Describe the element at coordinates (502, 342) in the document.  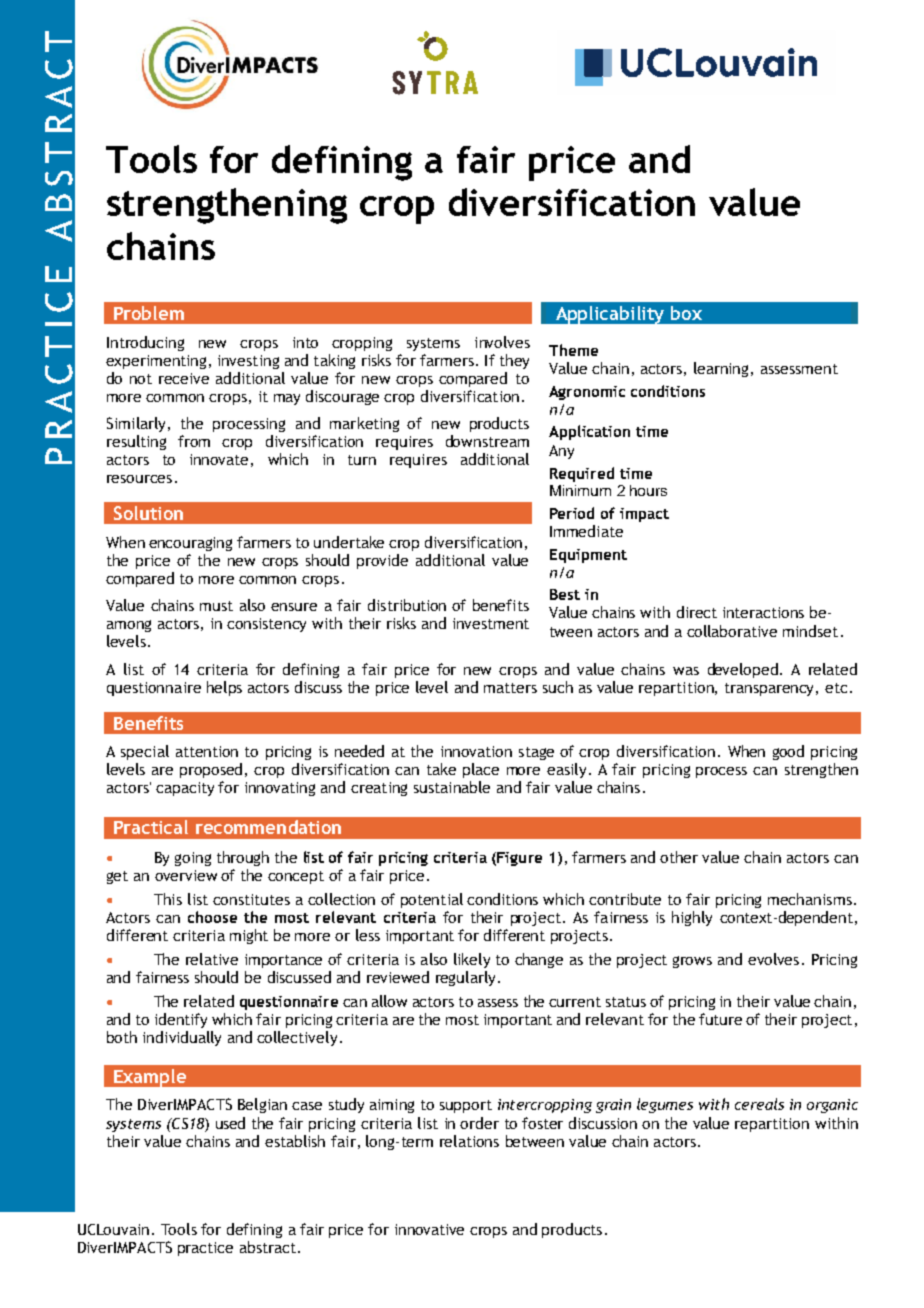
I see `involves` at that location.
